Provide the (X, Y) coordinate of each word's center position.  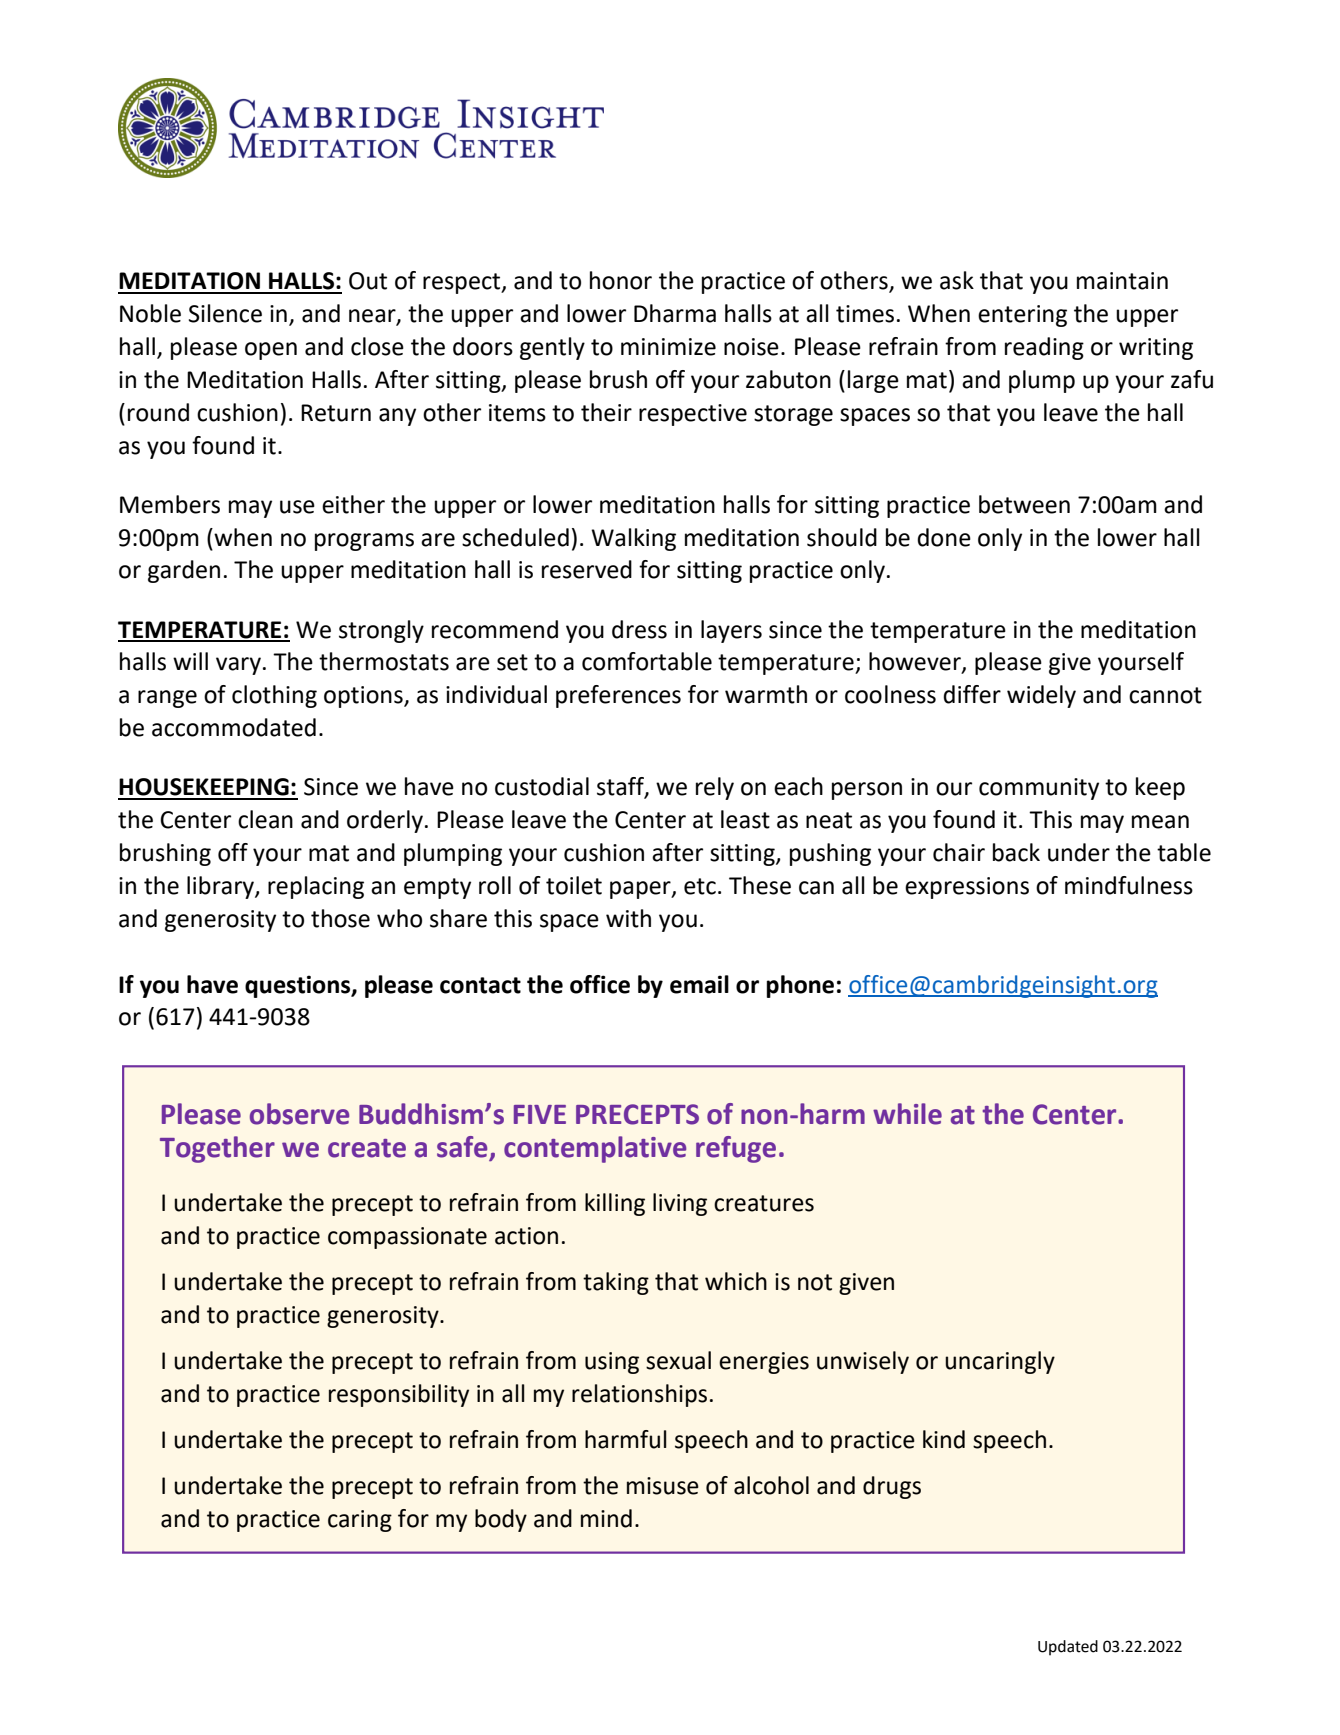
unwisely (863, 1362)
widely (1041, 696)
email (699, 984)
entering (1022, 316)
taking (616, 1283)
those (340, 918)
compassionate (407, 1238)
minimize (668, 347)
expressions (967, 888)
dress (639, 629)
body (501, 1520)
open (271, 351)
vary (238, 666)
